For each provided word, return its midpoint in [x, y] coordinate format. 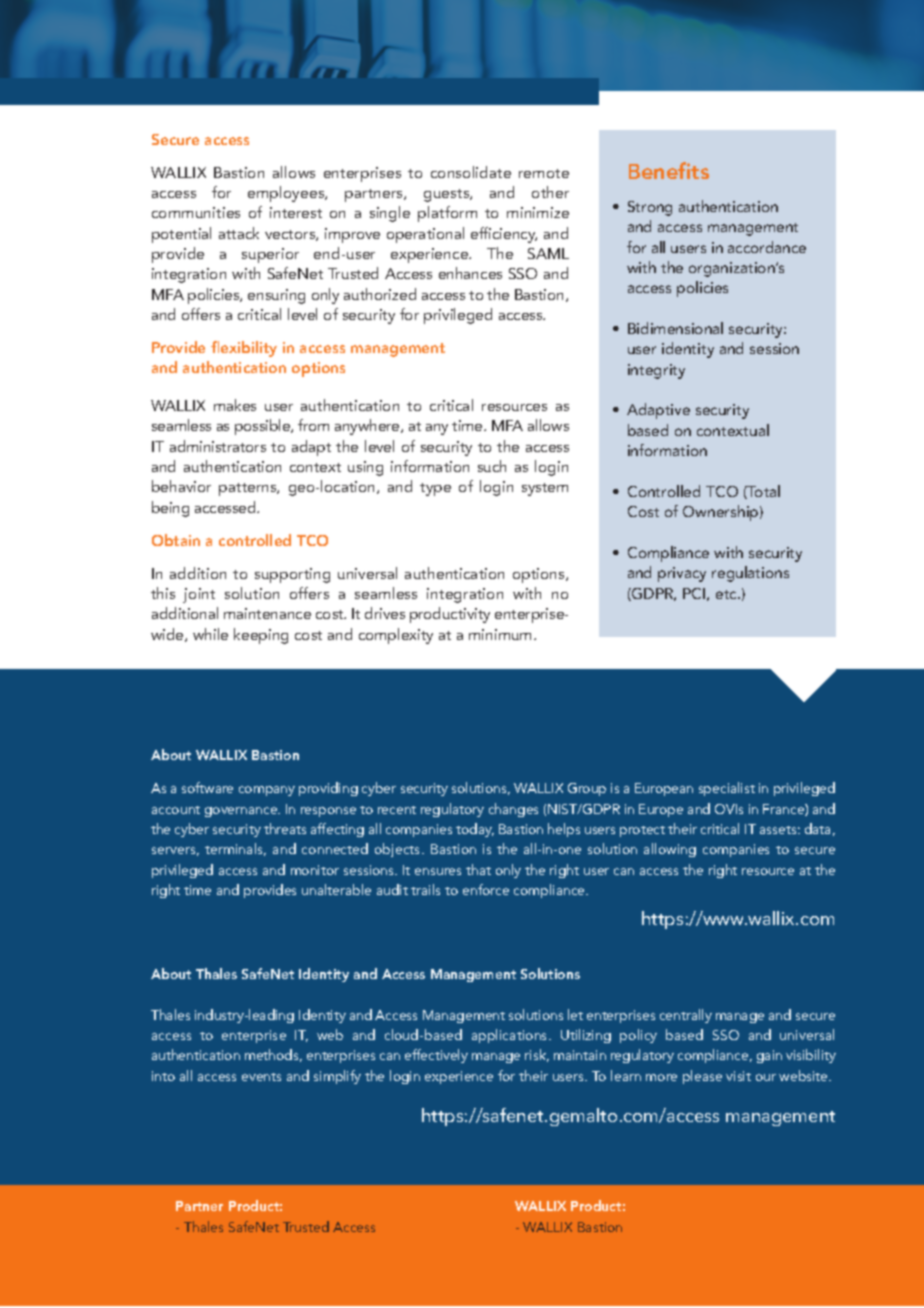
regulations [750, 574]
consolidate [471, 172]
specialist [727, 789]
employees [287, 194]
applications [511, 1036]
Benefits [669, 170]
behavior [181, 486]
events [261, 1077]
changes [513, 810]
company [267, 791]
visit [738, 1076]
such [492, 466]
